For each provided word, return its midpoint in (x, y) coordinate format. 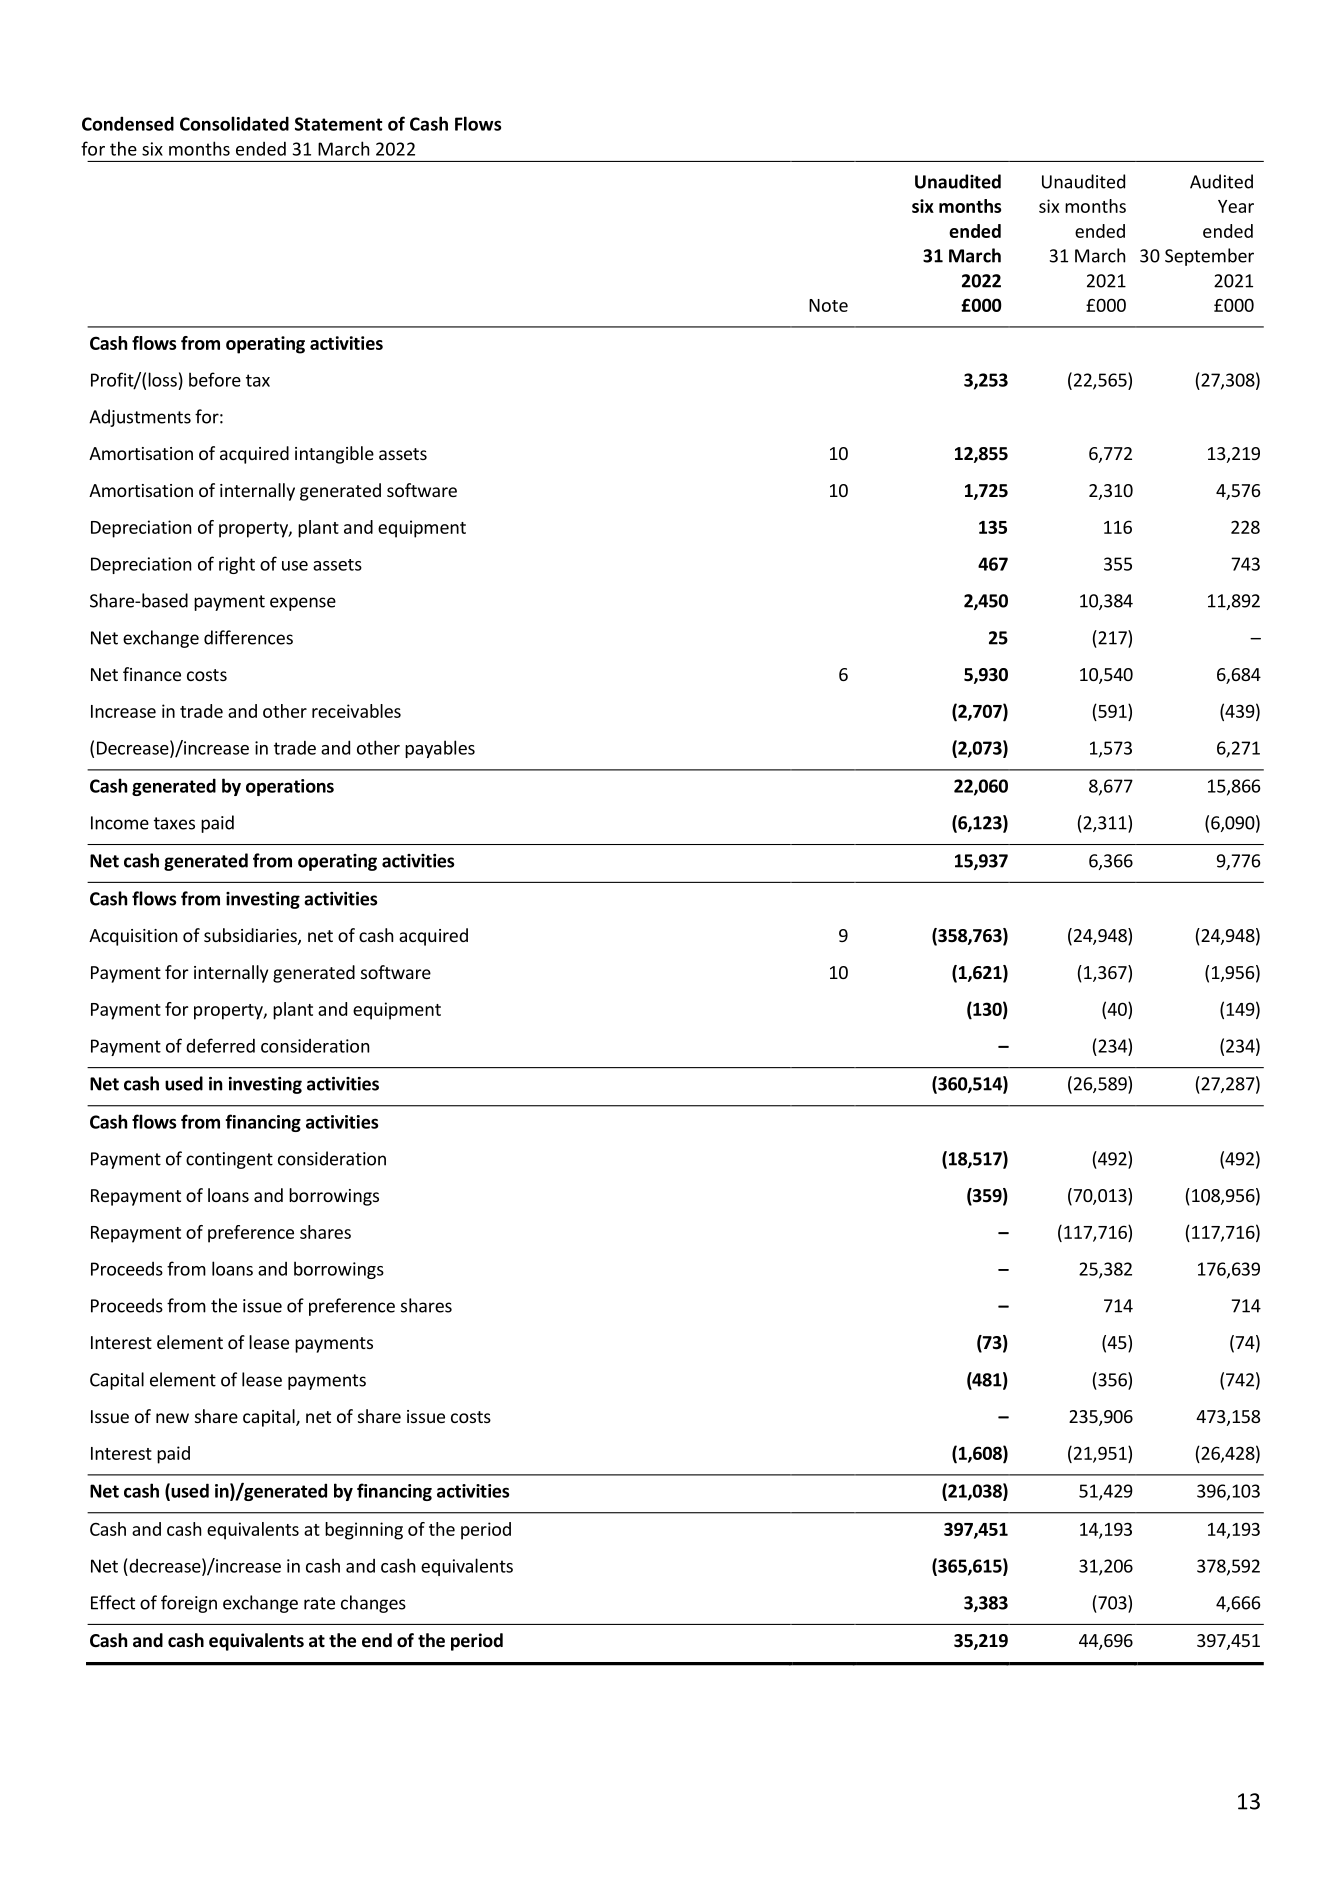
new (172, 1418)
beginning (364, 1531)
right (237, 565)
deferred (220, 1045)
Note (828, 305)
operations (290, 787)
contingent (229, 1160)
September (1209, 257)
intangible (334, 455)
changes (373, 1604)
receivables (356, 711)
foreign (189, 1604)
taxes (174, 823)
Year (1236, 206)
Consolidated (234, 123)
